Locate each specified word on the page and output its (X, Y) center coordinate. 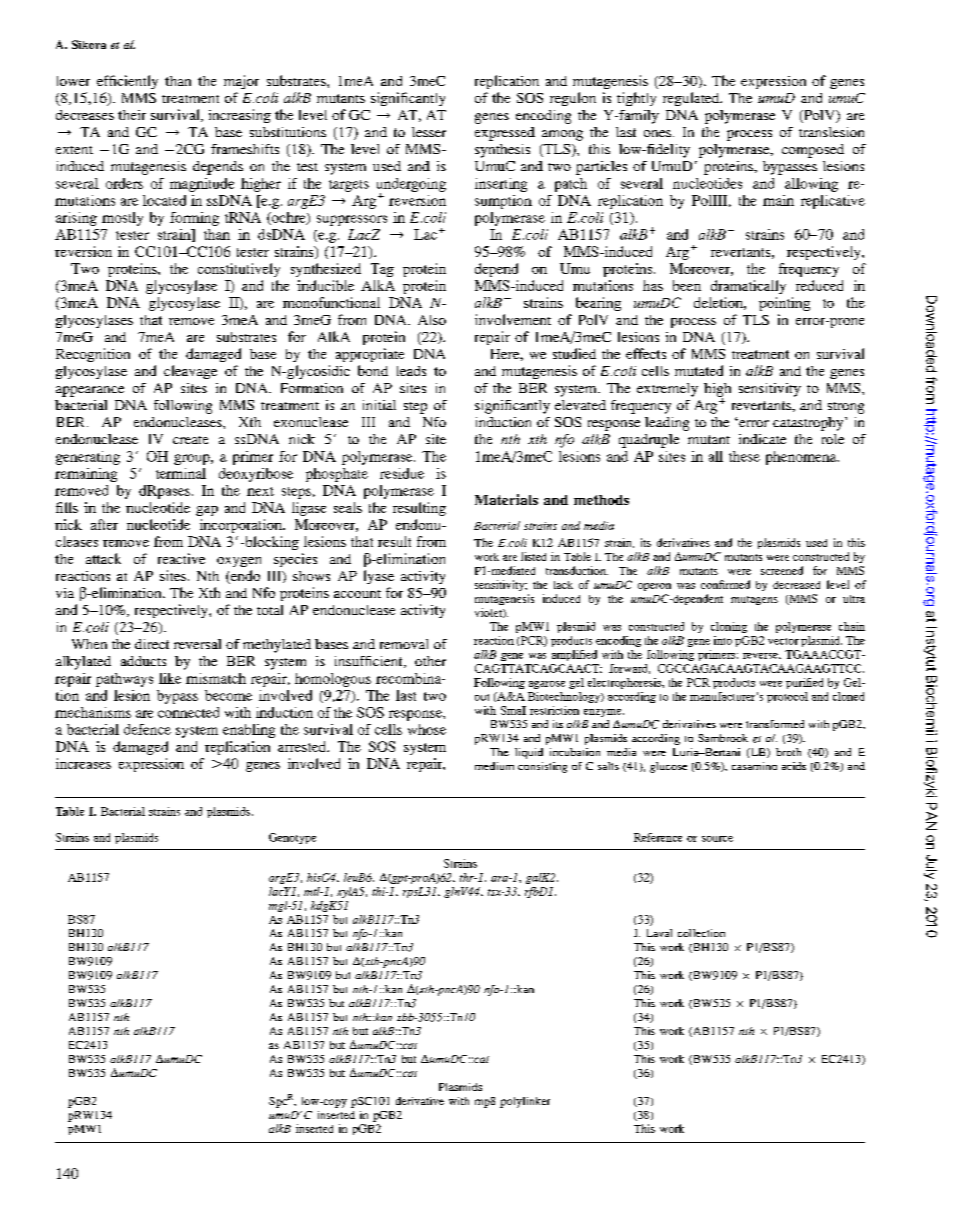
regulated (692, 99)
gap (207, 511)
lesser (429, 132)
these (744, 456)
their (132, 115)
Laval (659, 933)
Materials (506, 499)
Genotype (292, 838)
